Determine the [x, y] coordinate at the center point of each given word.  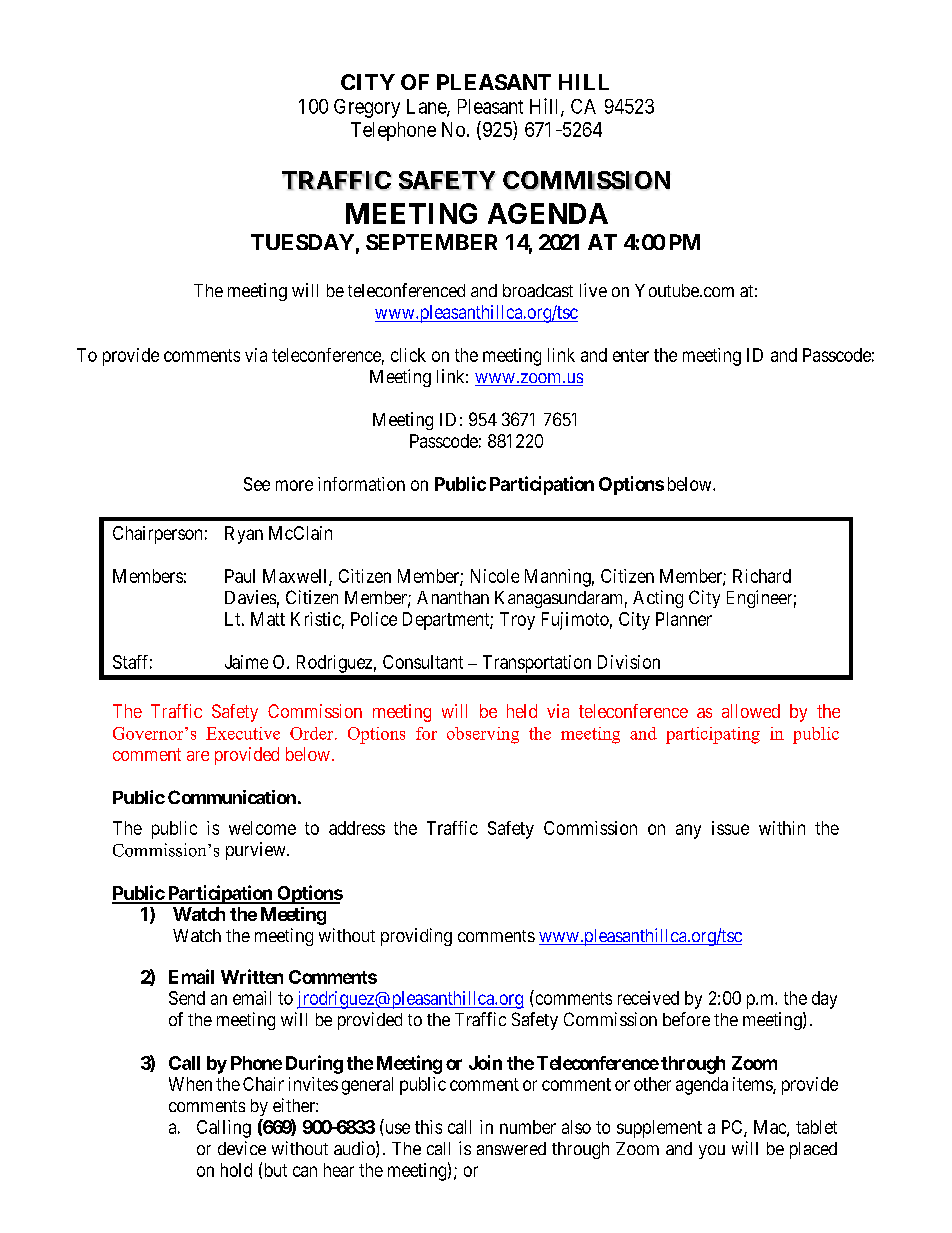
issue [730, 828]
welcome [262, 828]
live [593, 290]
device [242, 1148]
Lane [427, 107]
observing [483, 735]
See [257, 484]
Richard [762, 576]
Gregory [367, 108]
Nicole [495, 576]
